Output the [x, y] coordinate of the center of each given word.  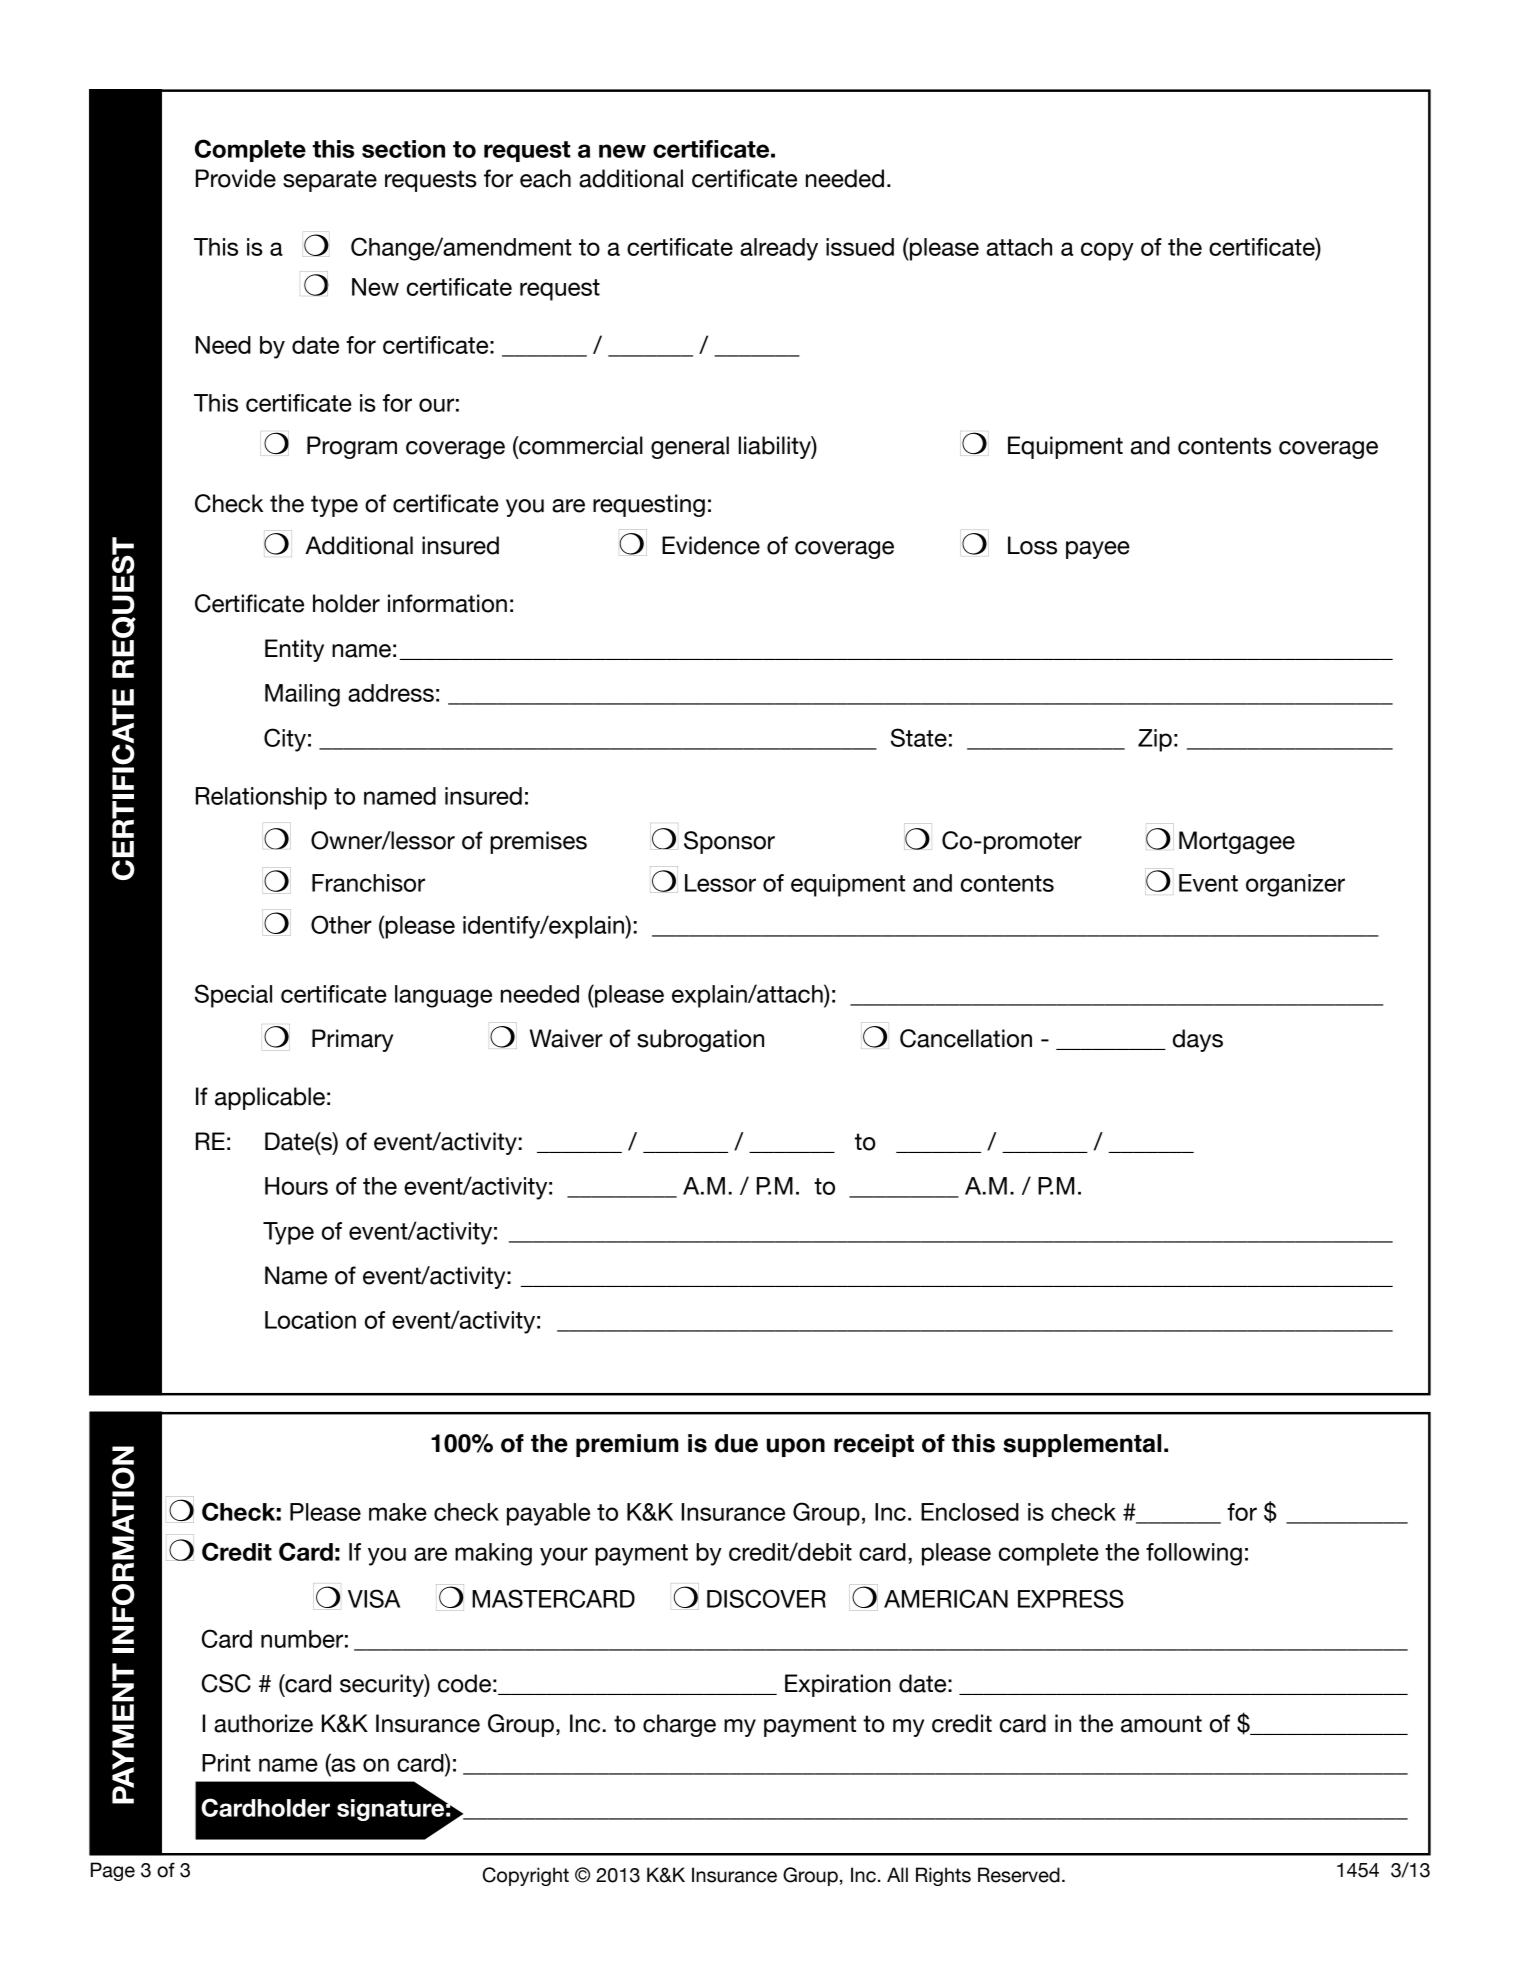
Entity [294, 650]
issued [860, 247]
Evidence [711, 545]
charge [679, 1725]
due [736, 1443]
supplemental [1082, 1445]
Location [310, 1320]
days [1198, 1040]
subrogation [700, 1040]
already [779, 249]
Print [226, 1763]
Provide [236, 178]
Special [233, 996]
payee [1098, 550]
